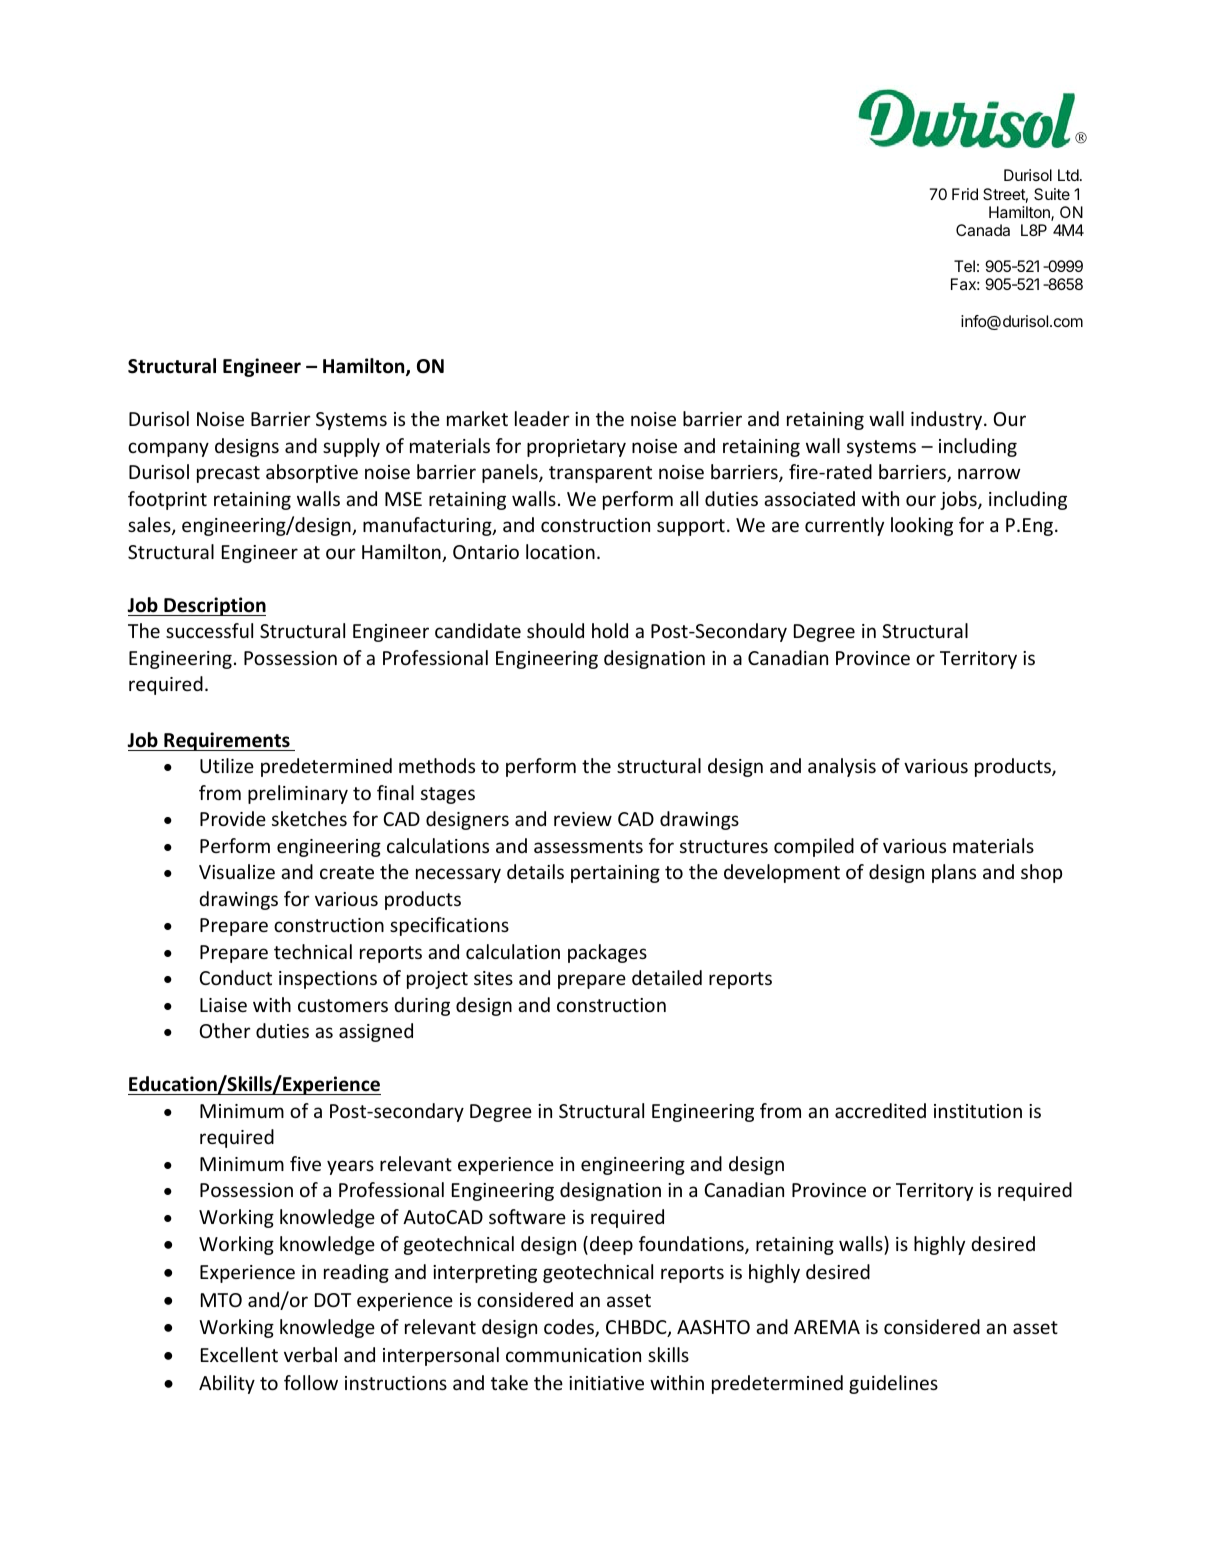 The width and height of the screenshot is (1208, 1563). What do you see at coordinates (954, 873) in the screenshot?
I see `plans` at bounding box center [954, 873].
